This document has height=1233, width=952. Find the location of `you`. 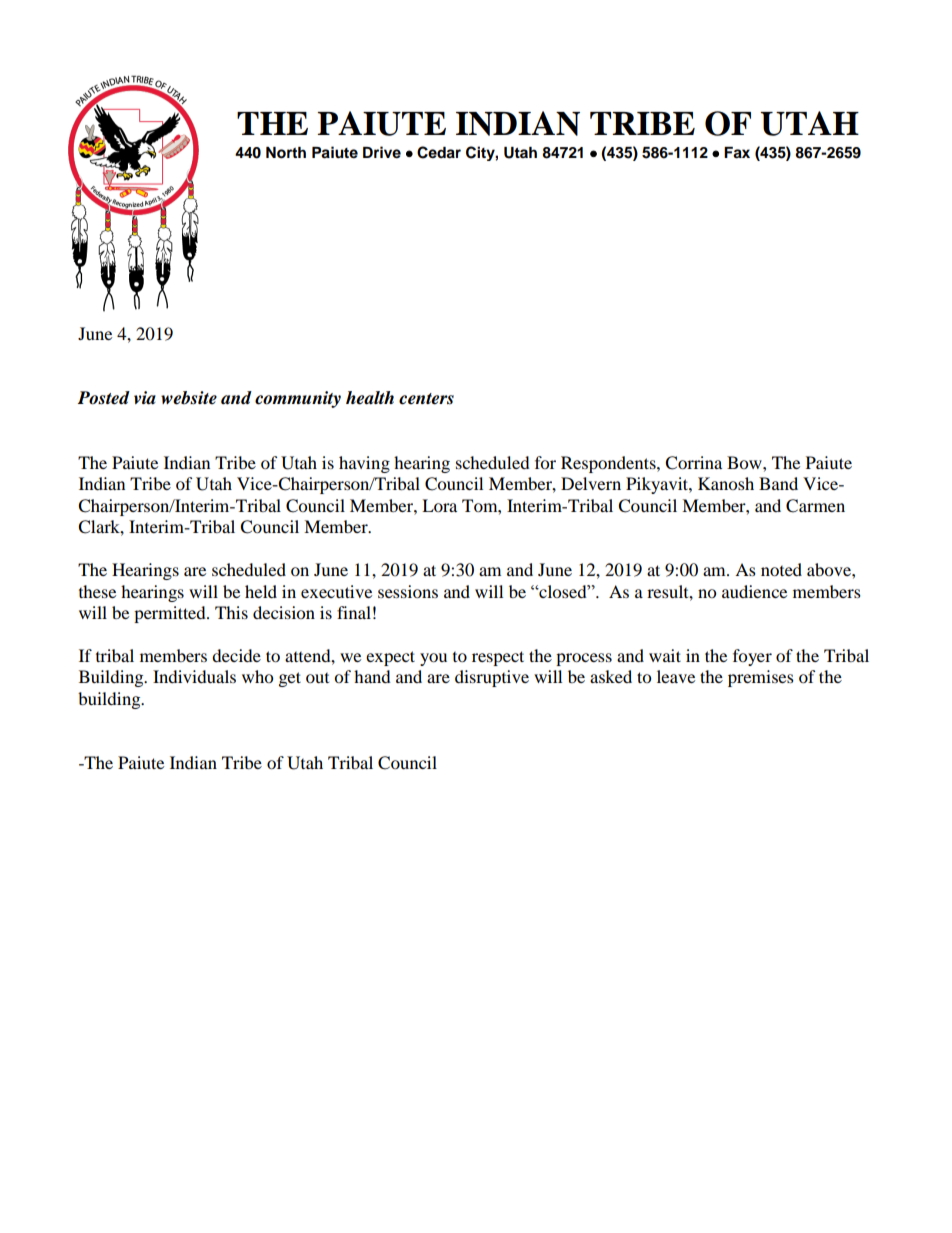

you is located at coordinates (433, 659).
